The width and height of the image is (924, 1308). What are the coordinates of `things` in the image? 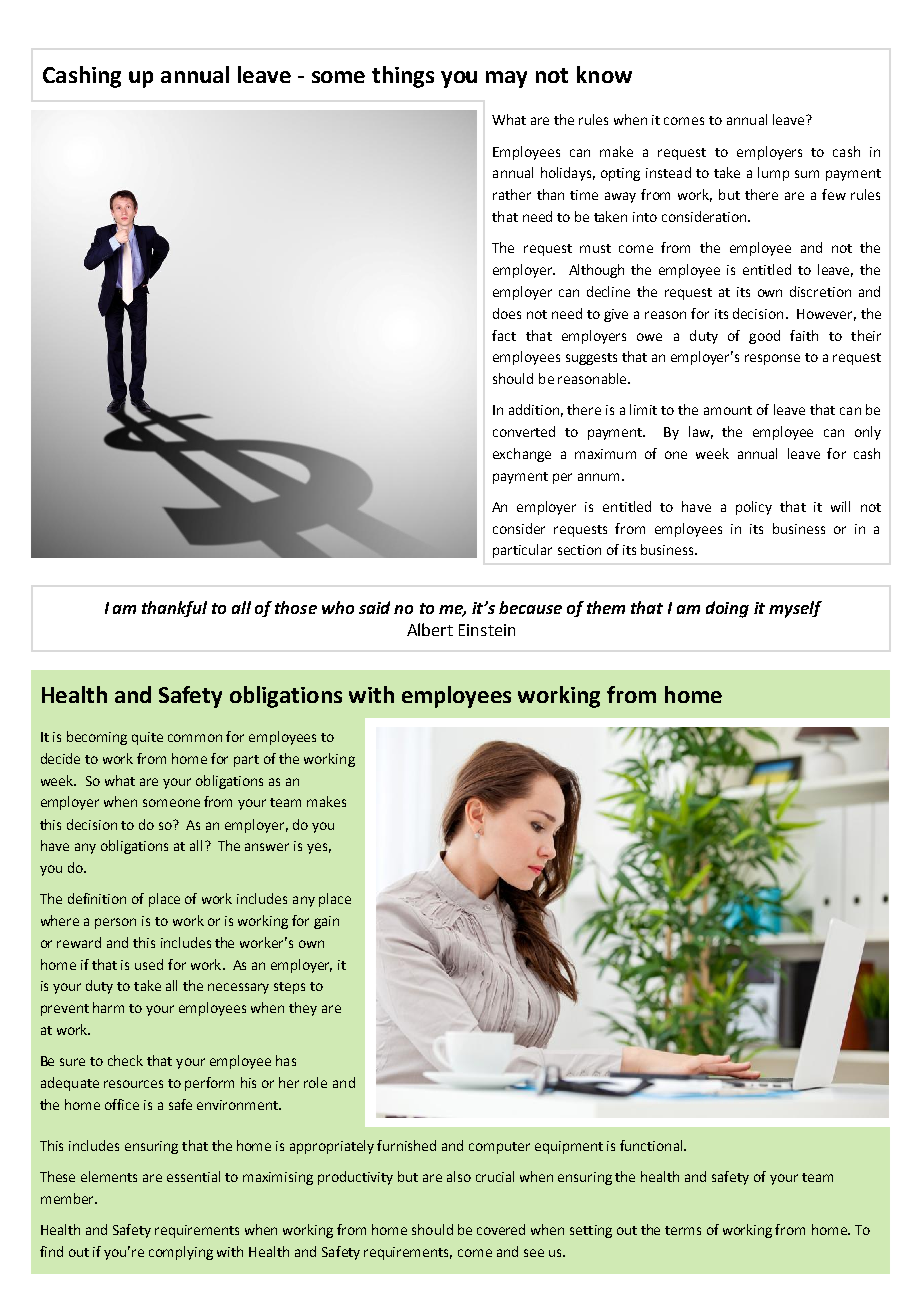 It's located at (403, 77).
